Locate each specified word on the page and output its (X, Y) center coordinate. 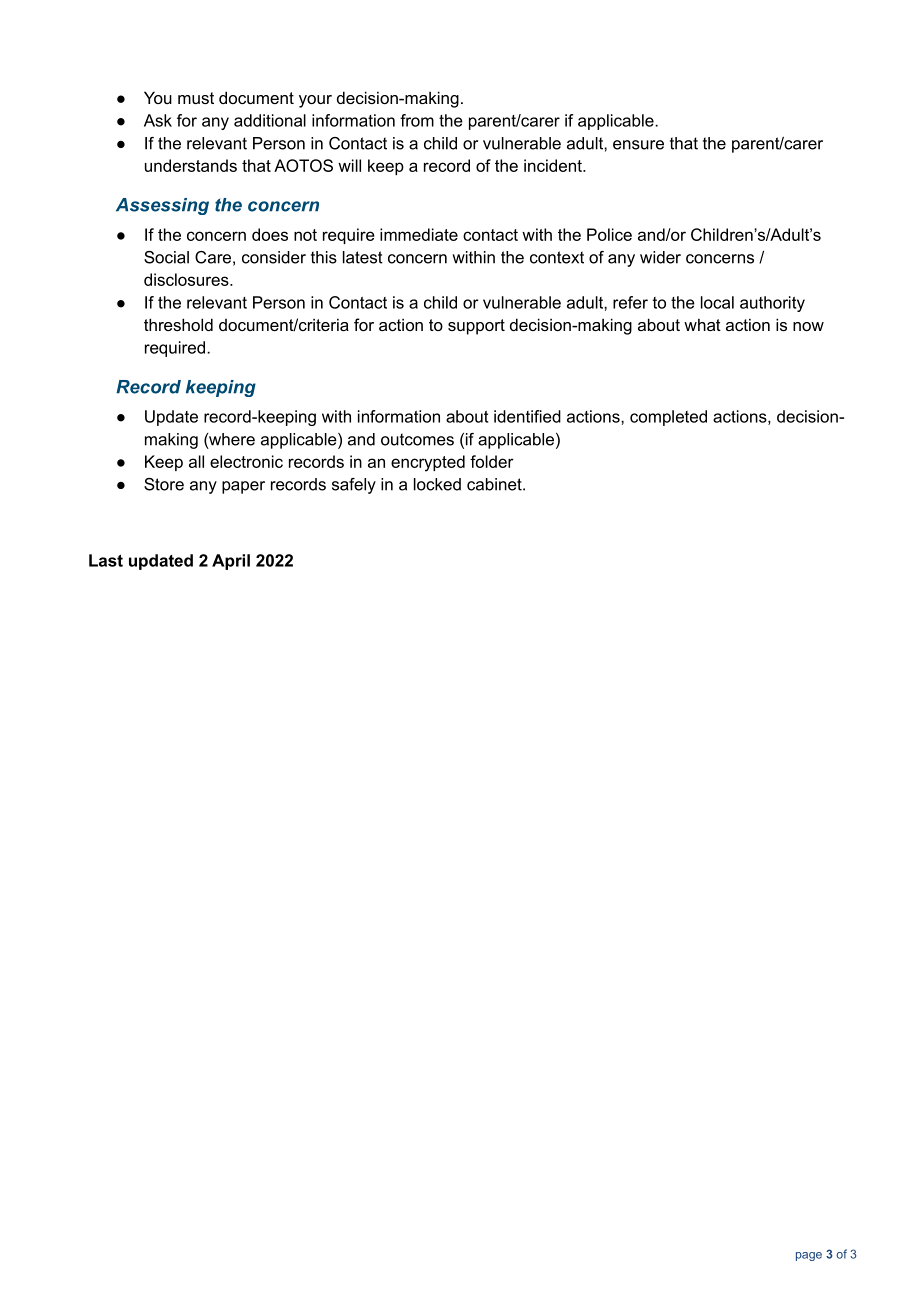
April (231, 562)
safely (354, 486)
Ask (158, 120)
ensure (638, 145)
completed (668, 418)
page (809, 1256)
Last (106, 560)
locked (437, 484)
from (417, 120)
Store (164, 484)
